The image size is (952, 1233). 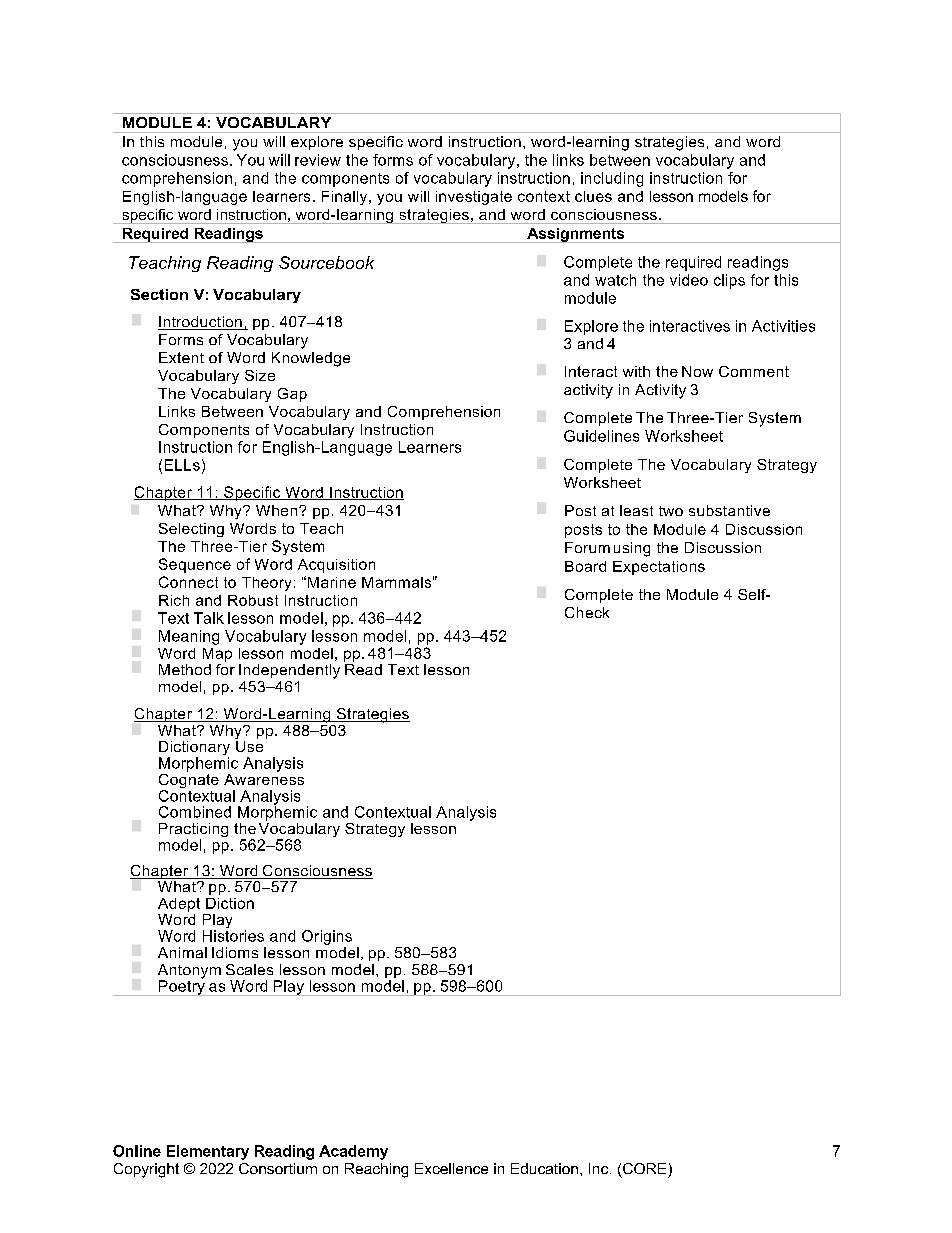 What do you see at coordinates (189, 781) in the screenshot?
I see `Cognate` at bounding box center [189, 781].
